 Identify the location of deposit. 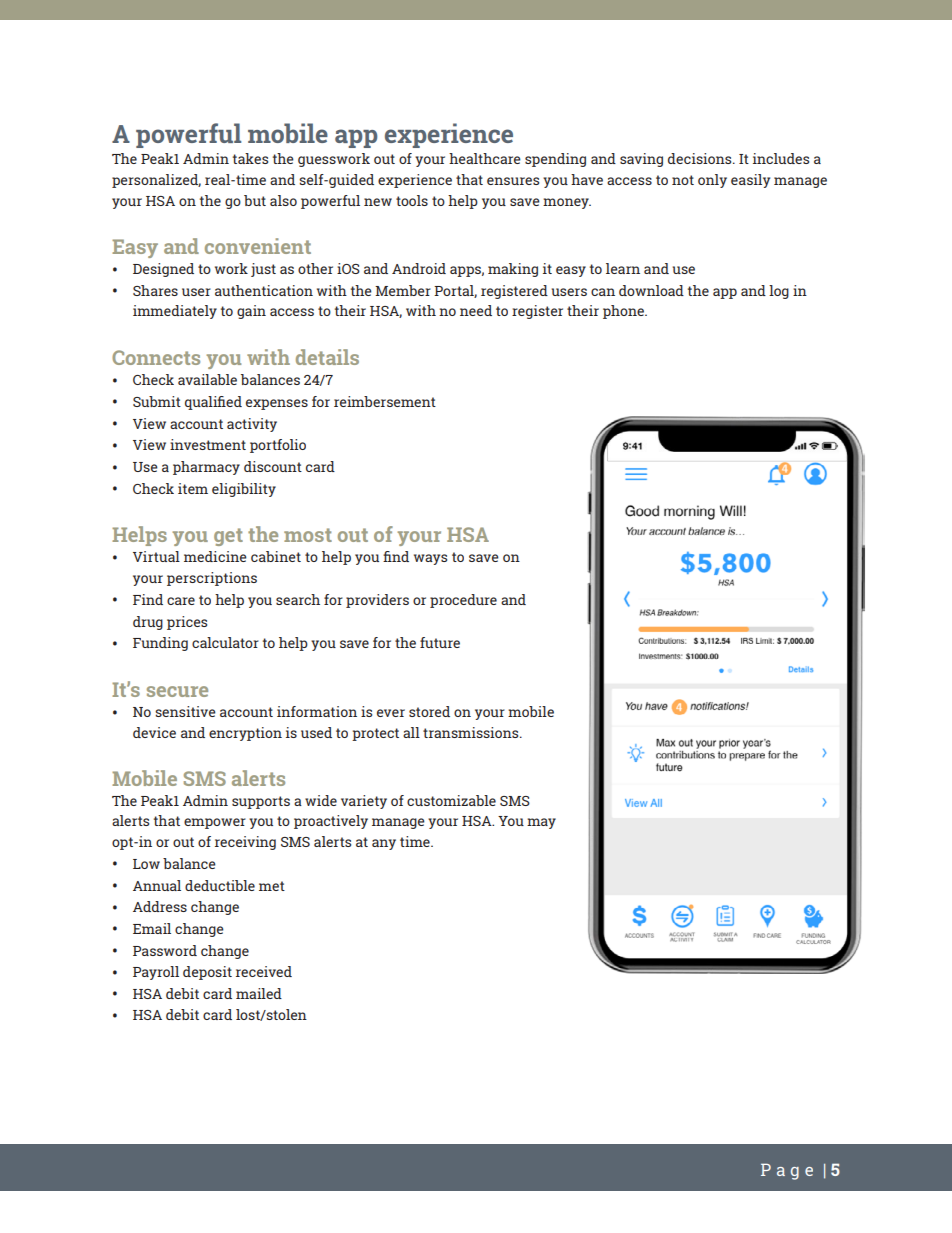
(207, 973).
